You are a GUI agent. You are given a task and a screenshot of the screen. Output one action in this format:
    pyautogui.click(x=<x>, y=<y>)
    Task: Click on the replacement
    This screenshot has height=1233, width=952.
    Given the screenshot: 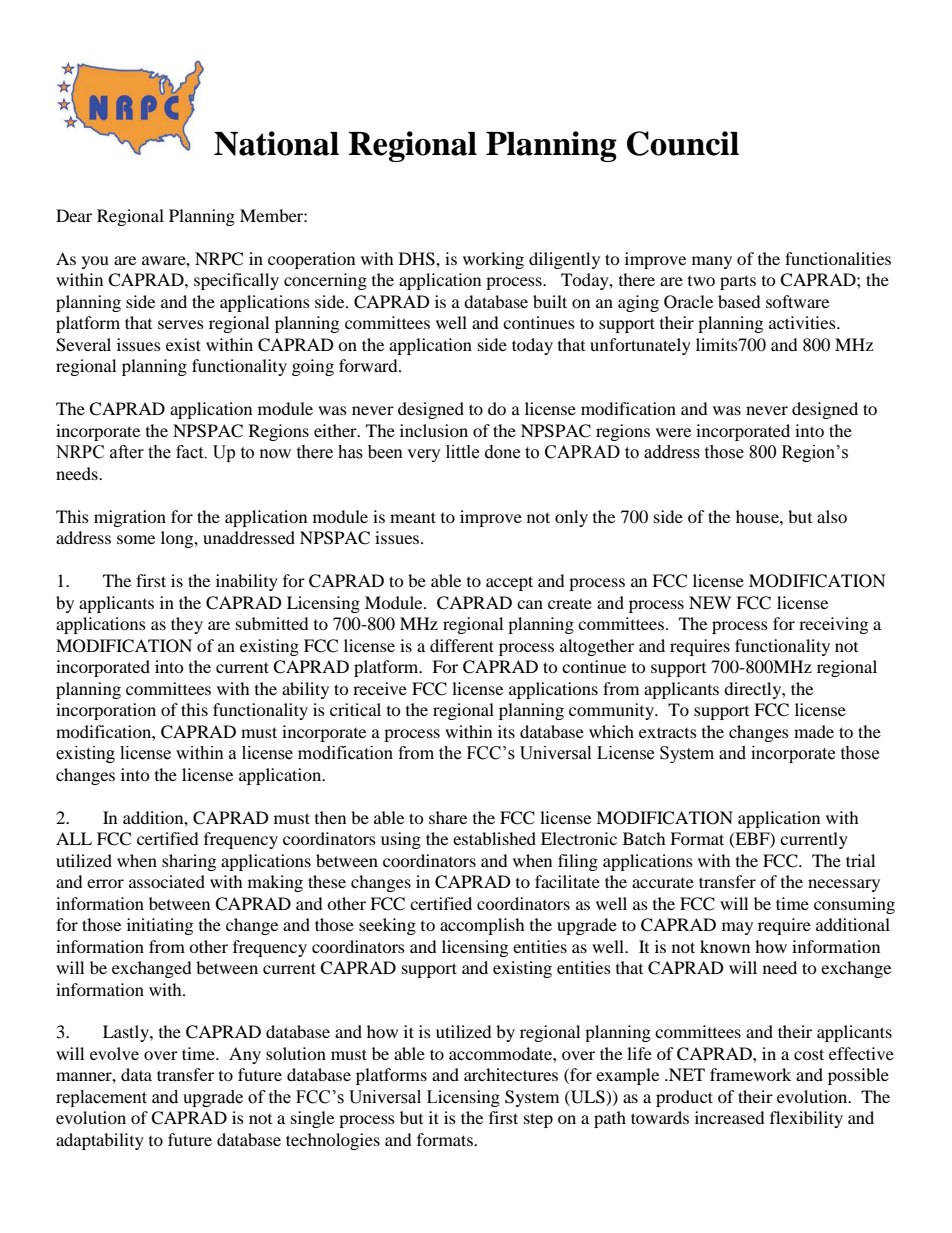 What is the action you would take?
    pyautogui.click(x=101, y=1098)
